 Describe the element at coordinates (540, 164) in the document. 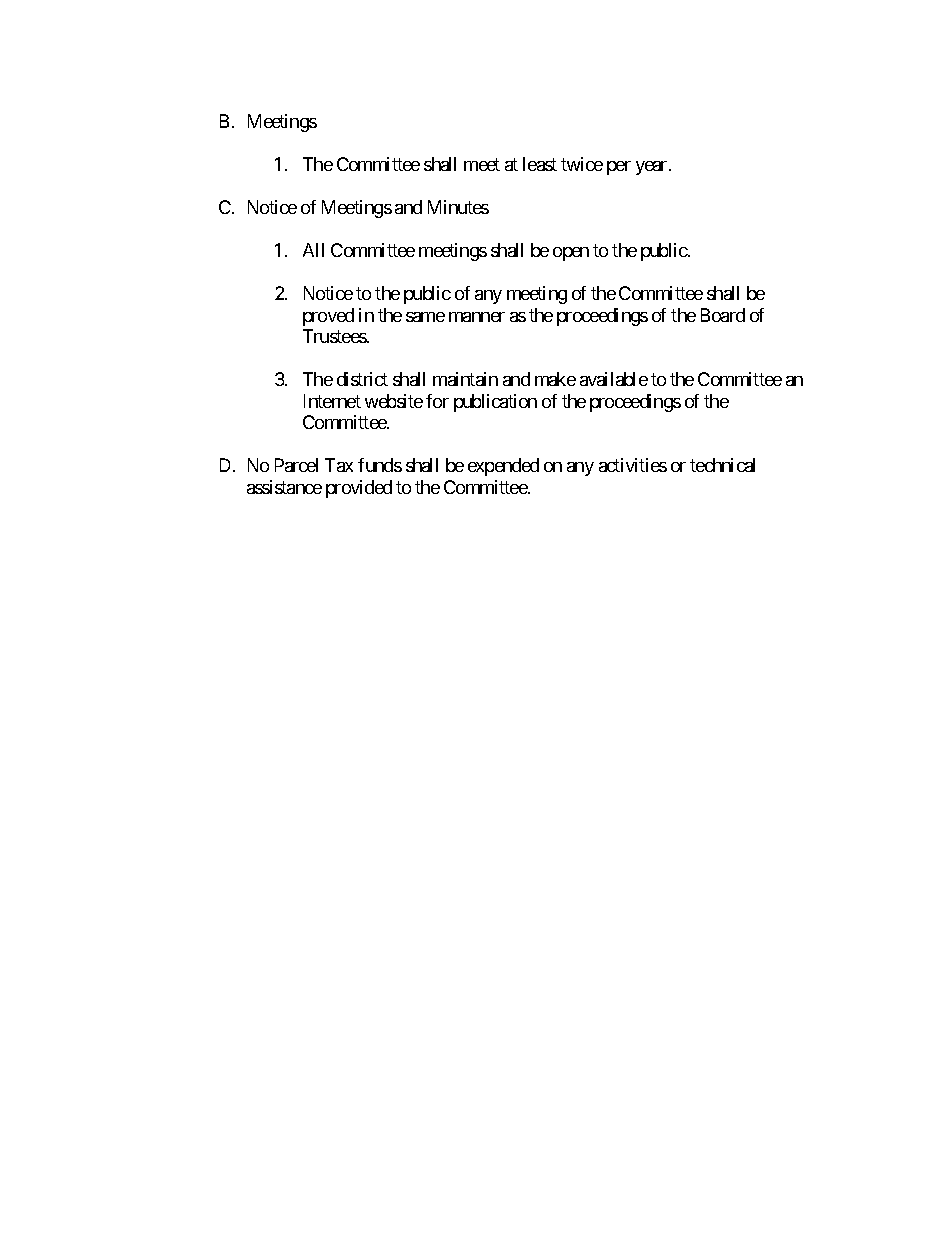

I see `least` at that location.
